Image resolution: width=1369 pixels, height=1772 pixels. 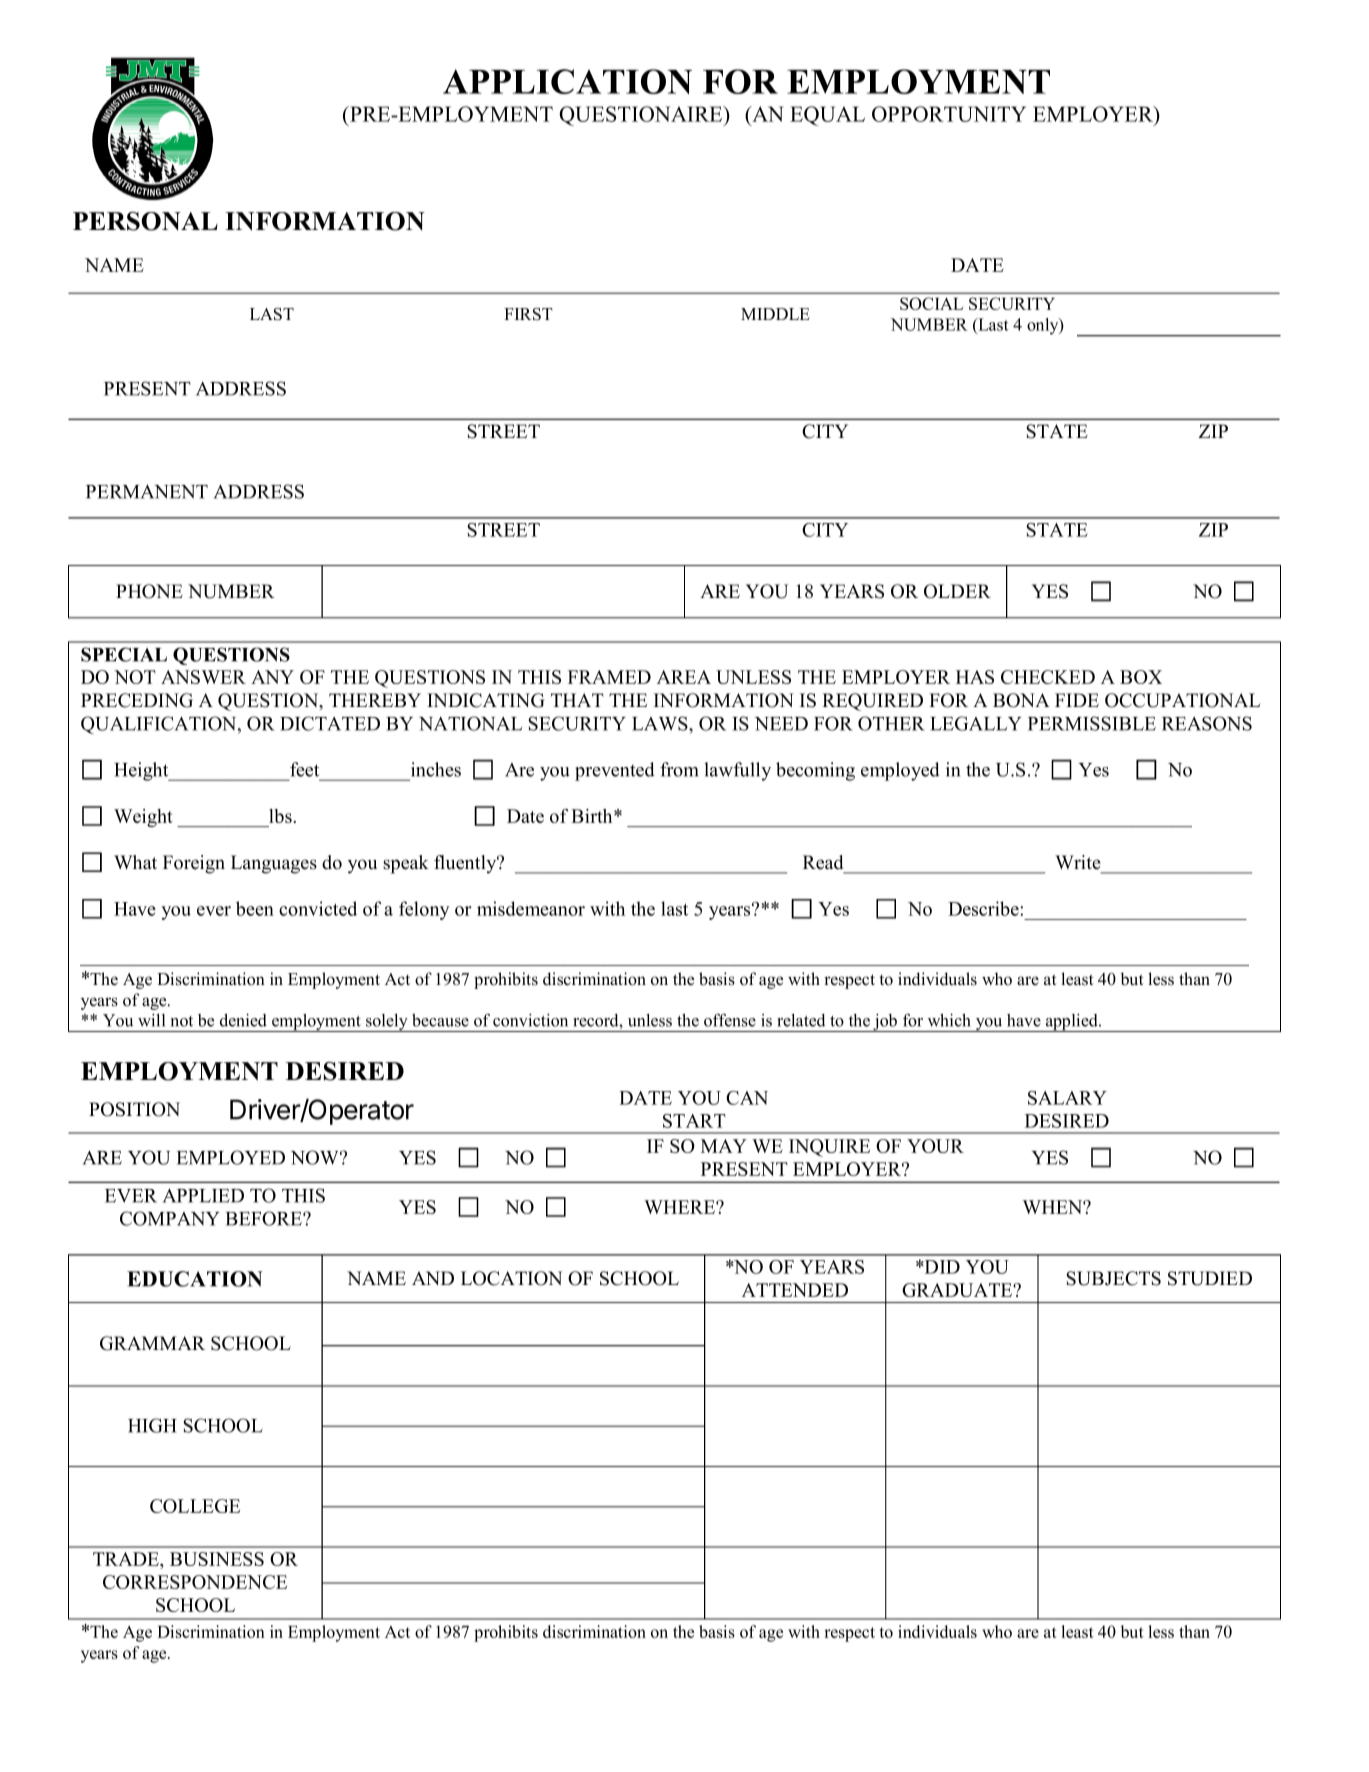 What do you see at coordinates (1048, 677) in the screenshot?
I see `CHECKED` at bounding box center [1048, 677].
